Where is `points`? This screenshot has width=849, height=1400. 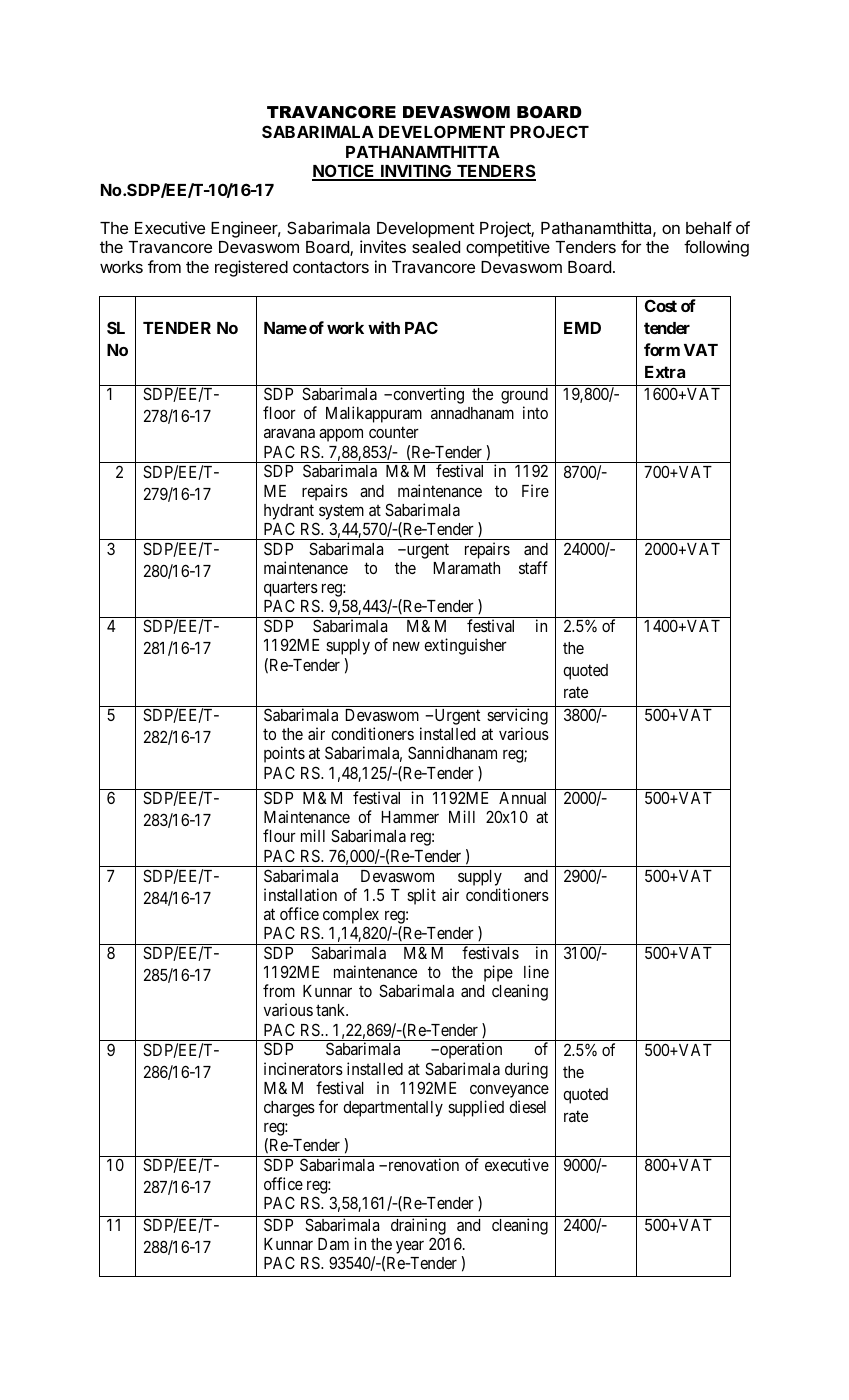
points is located at coordinates (284, 754).
